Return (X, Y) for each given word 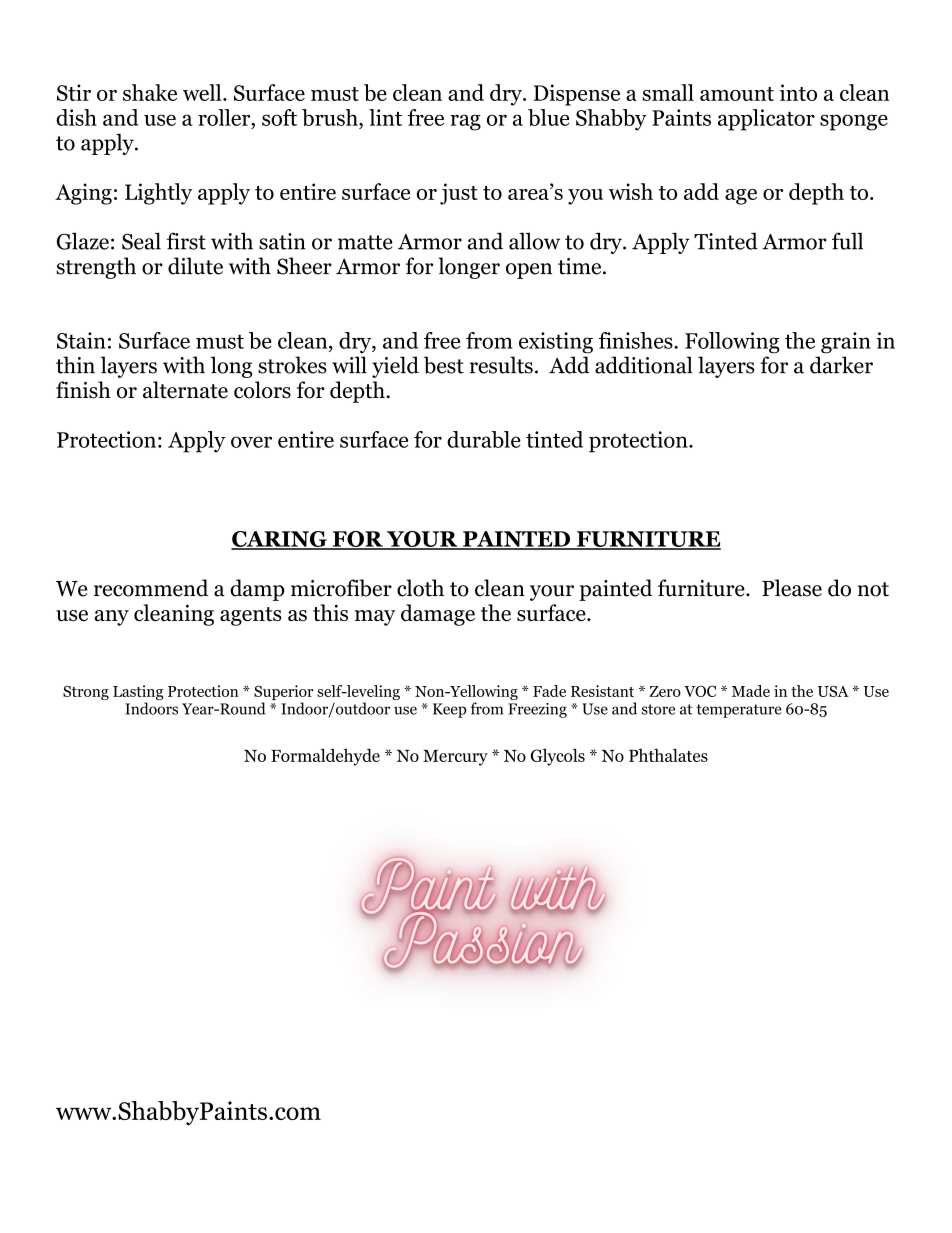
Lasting (138, 694)
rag (465, 122)
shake (150, 92)
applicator (766, 120)
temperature (739, 711)
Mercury (455, 758)
